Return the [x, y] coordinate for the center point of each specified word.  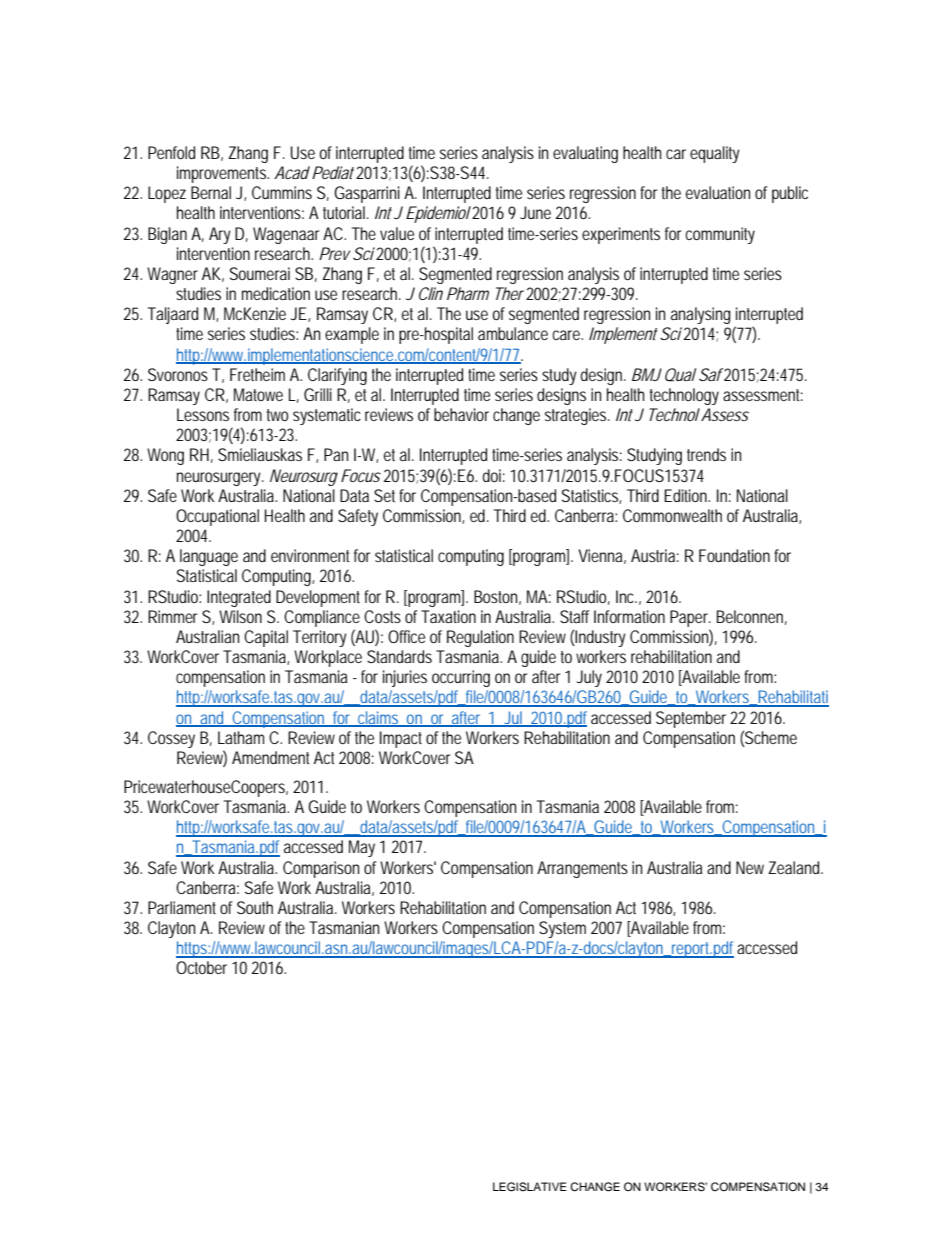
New [750, 867]
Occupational [217, 517]
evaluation [718, 192]
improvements [223, 174]
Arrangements [582, 869]
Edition [687, 495]
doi [492, 475]
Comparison [321, 869]
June [535, 212]
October [201, 967]
